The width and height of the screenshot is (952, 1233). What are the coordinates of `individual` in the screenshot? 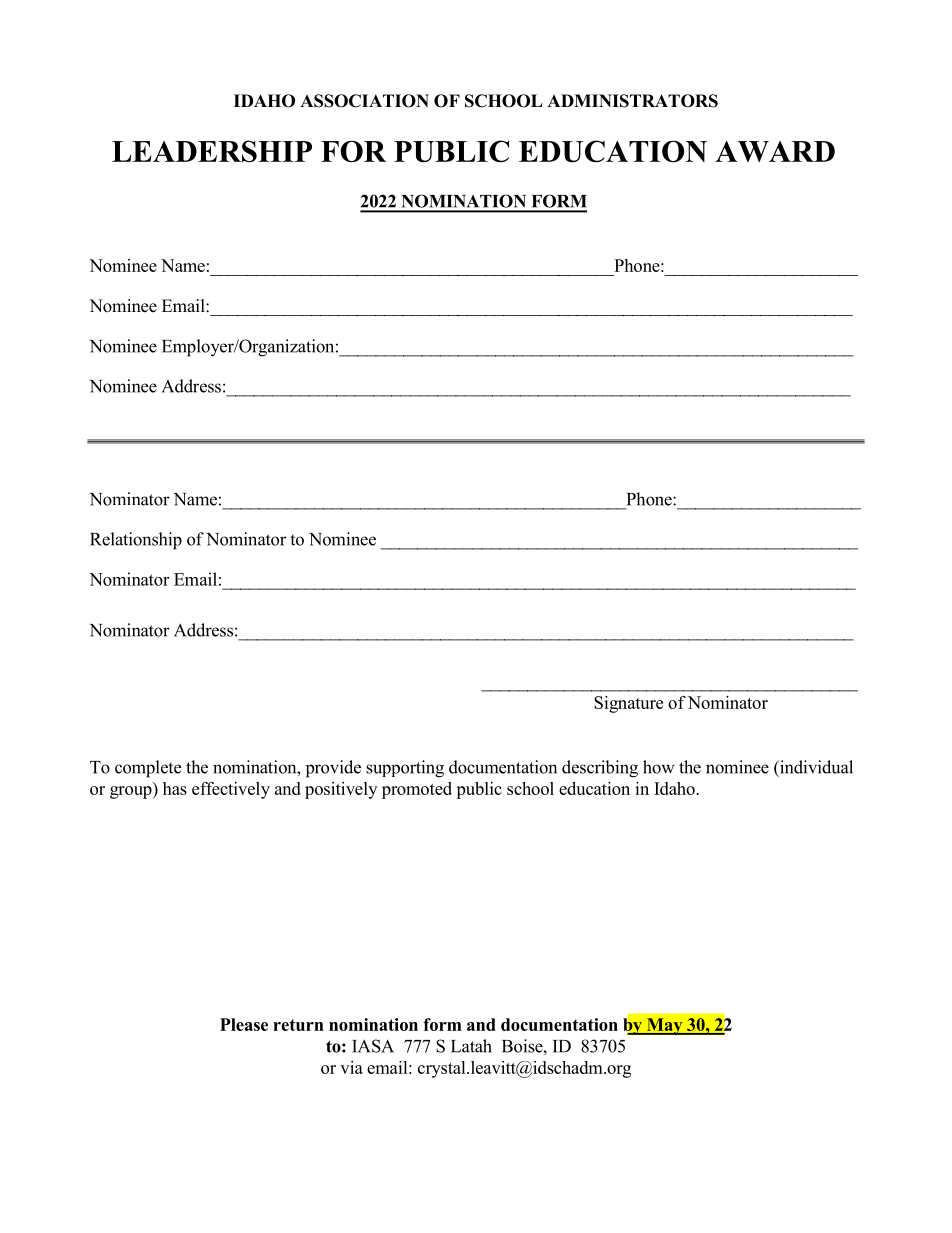 It's located at (815, 767).
